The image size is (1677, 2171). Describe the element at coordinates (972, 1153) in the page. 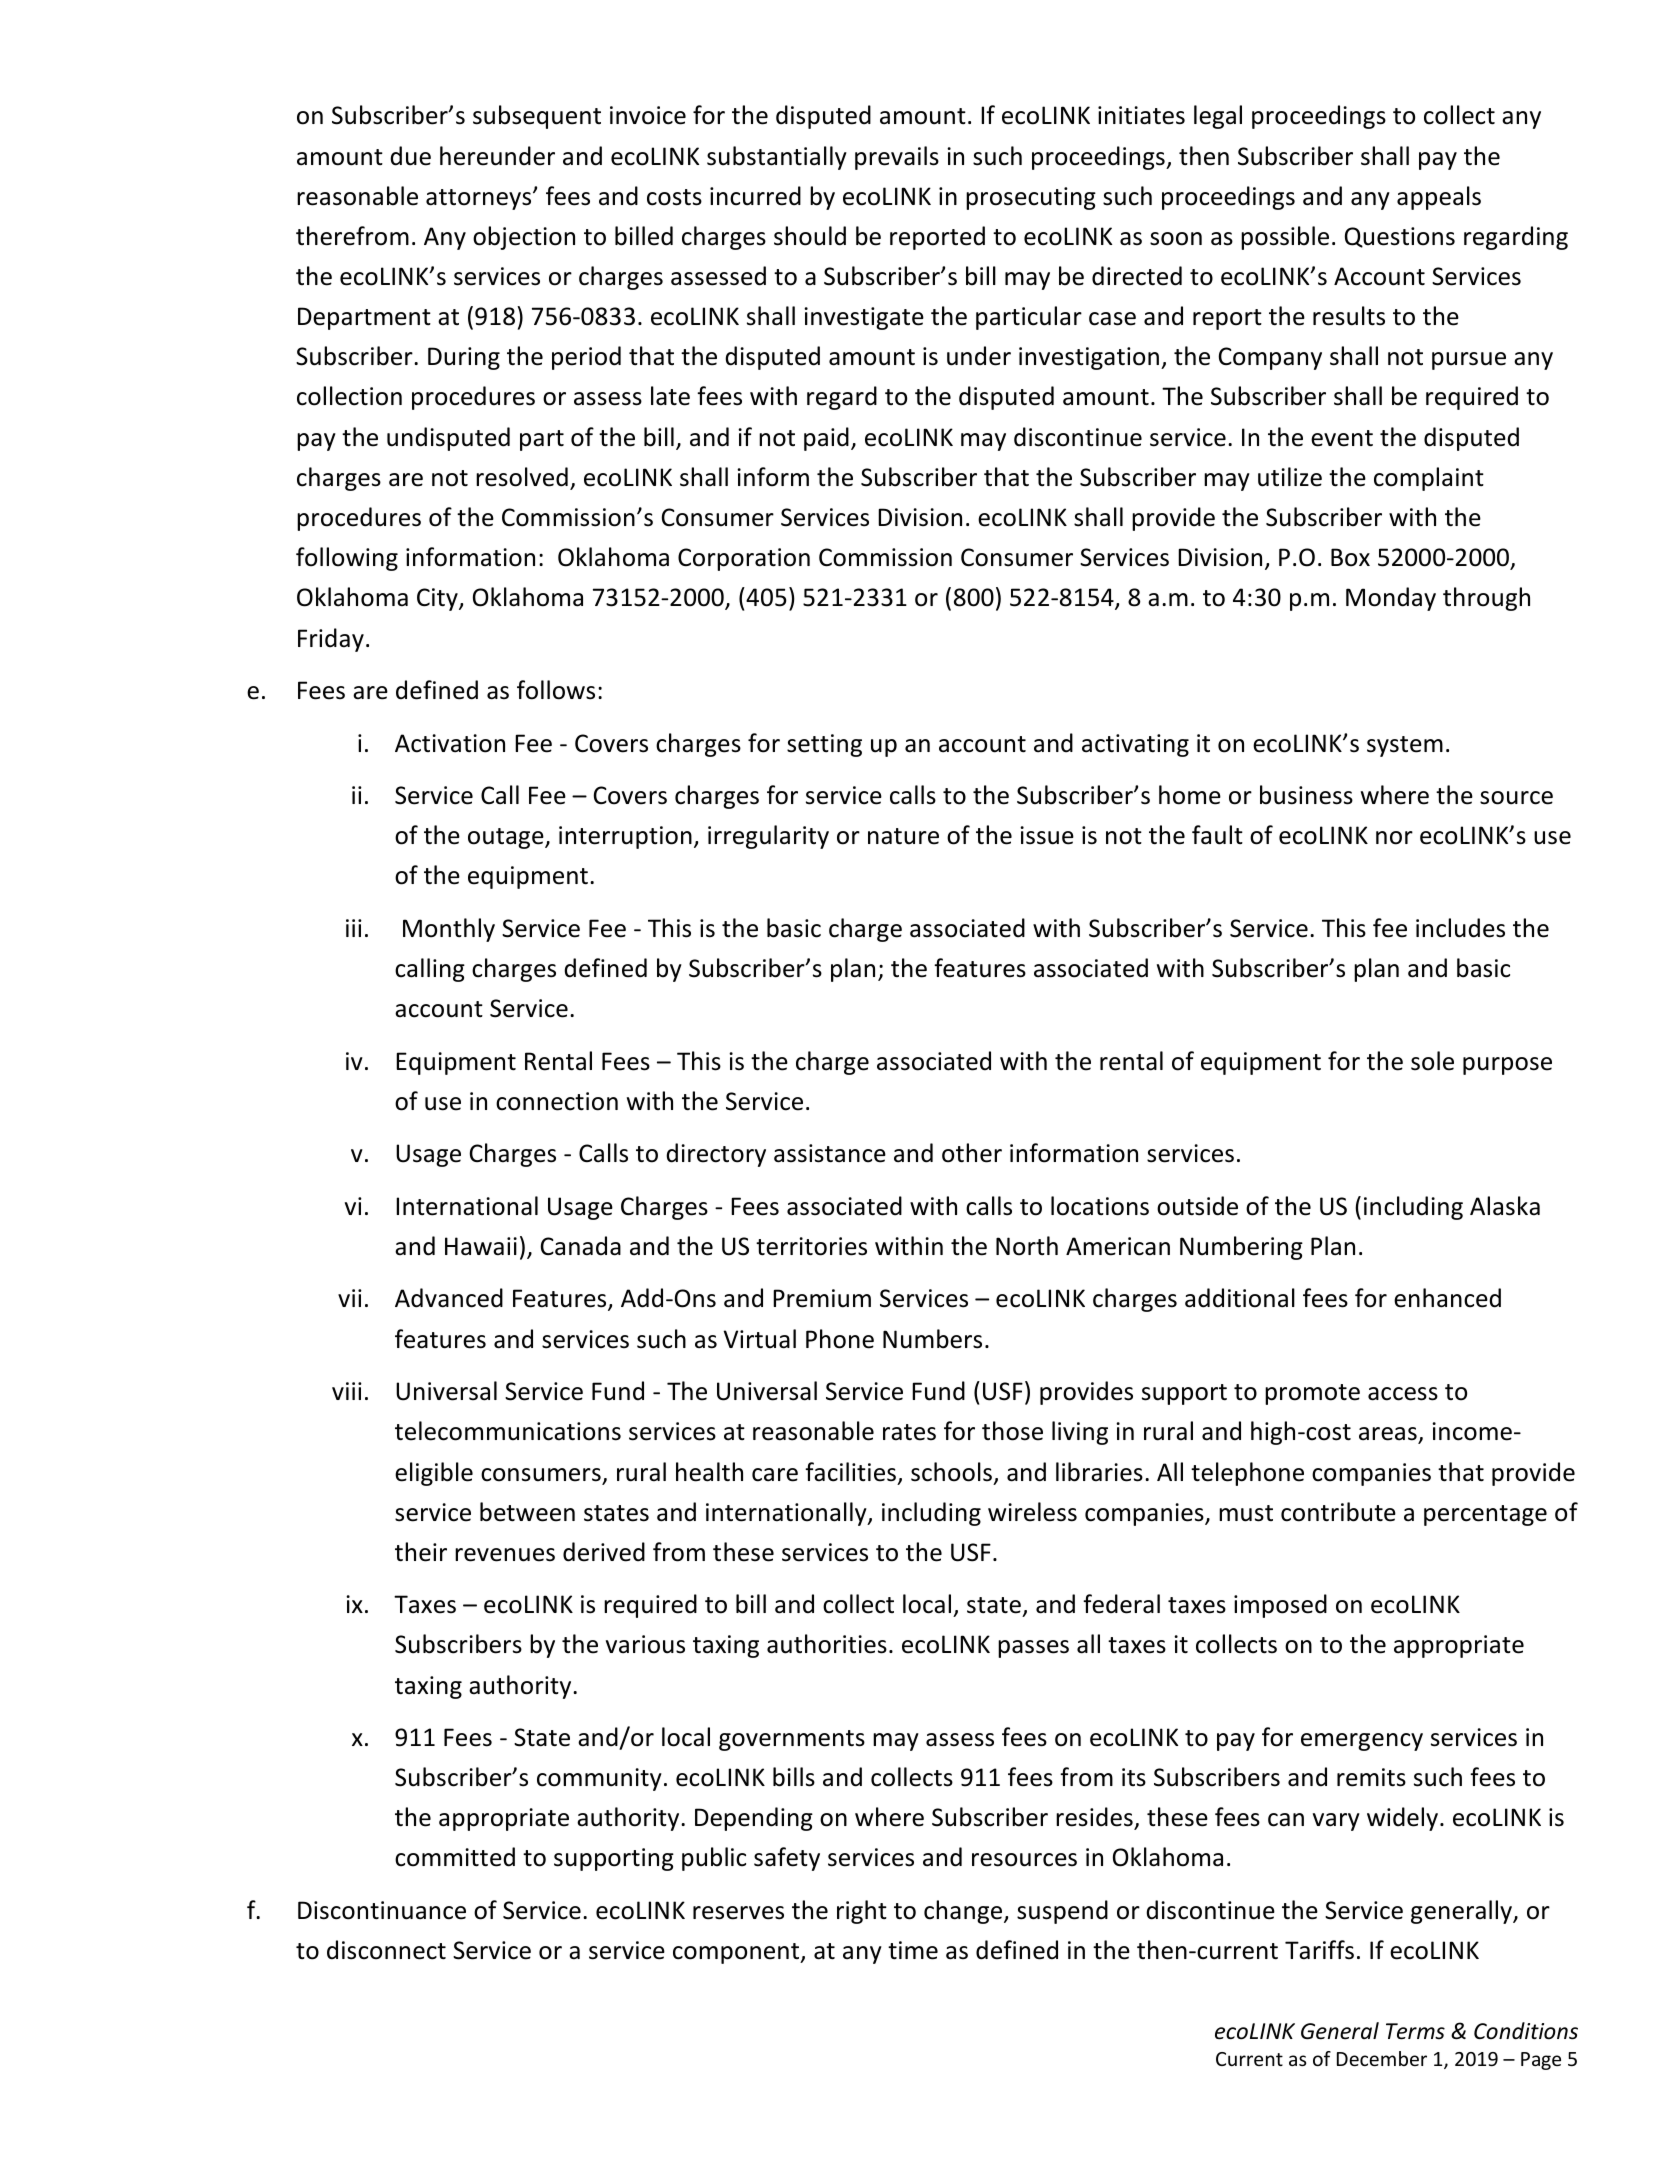

I see `other` at that location.
